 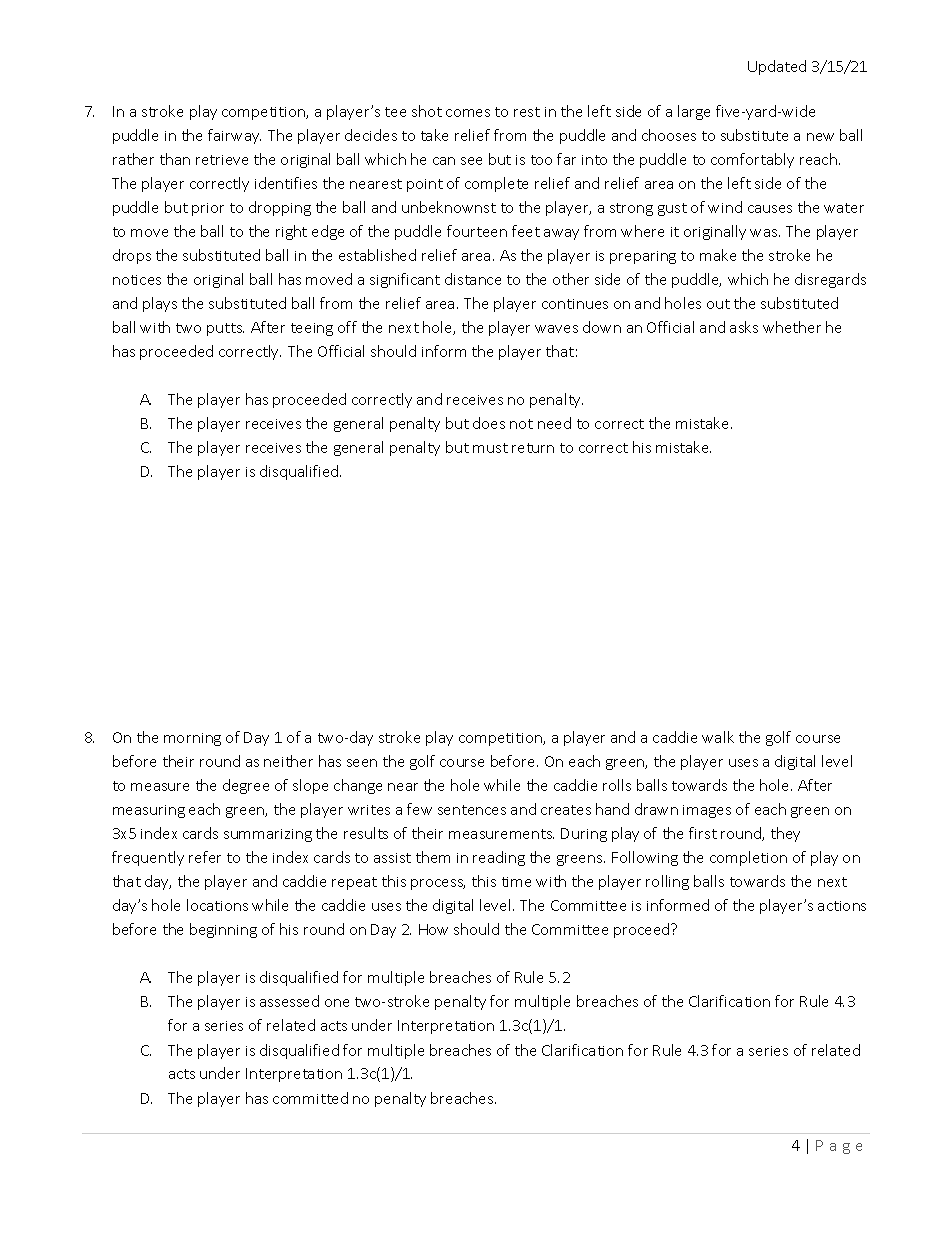 I want to click on walk, so click(x=718, y=737).
